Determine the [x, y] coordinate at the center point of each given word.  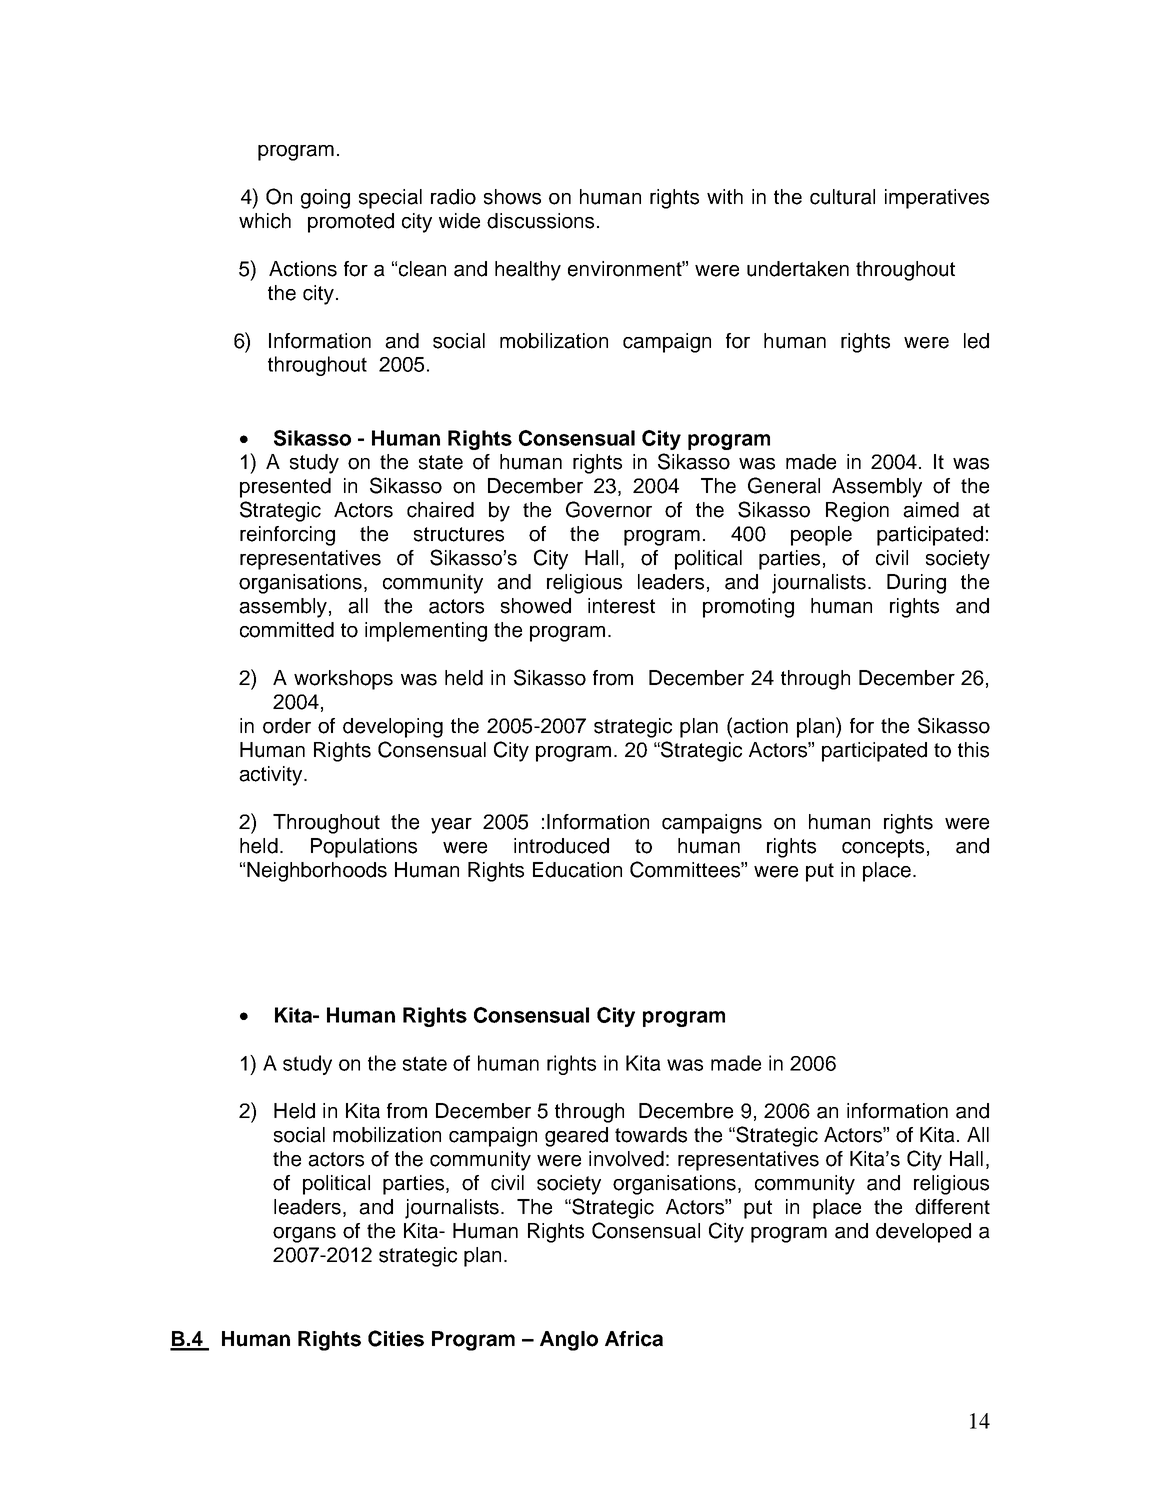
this [973, 750]
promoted [351, 223]
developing [393, 728]
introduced [561, 846]
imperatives [937, 199]
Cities [396, 1338]
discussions [540, 221]
